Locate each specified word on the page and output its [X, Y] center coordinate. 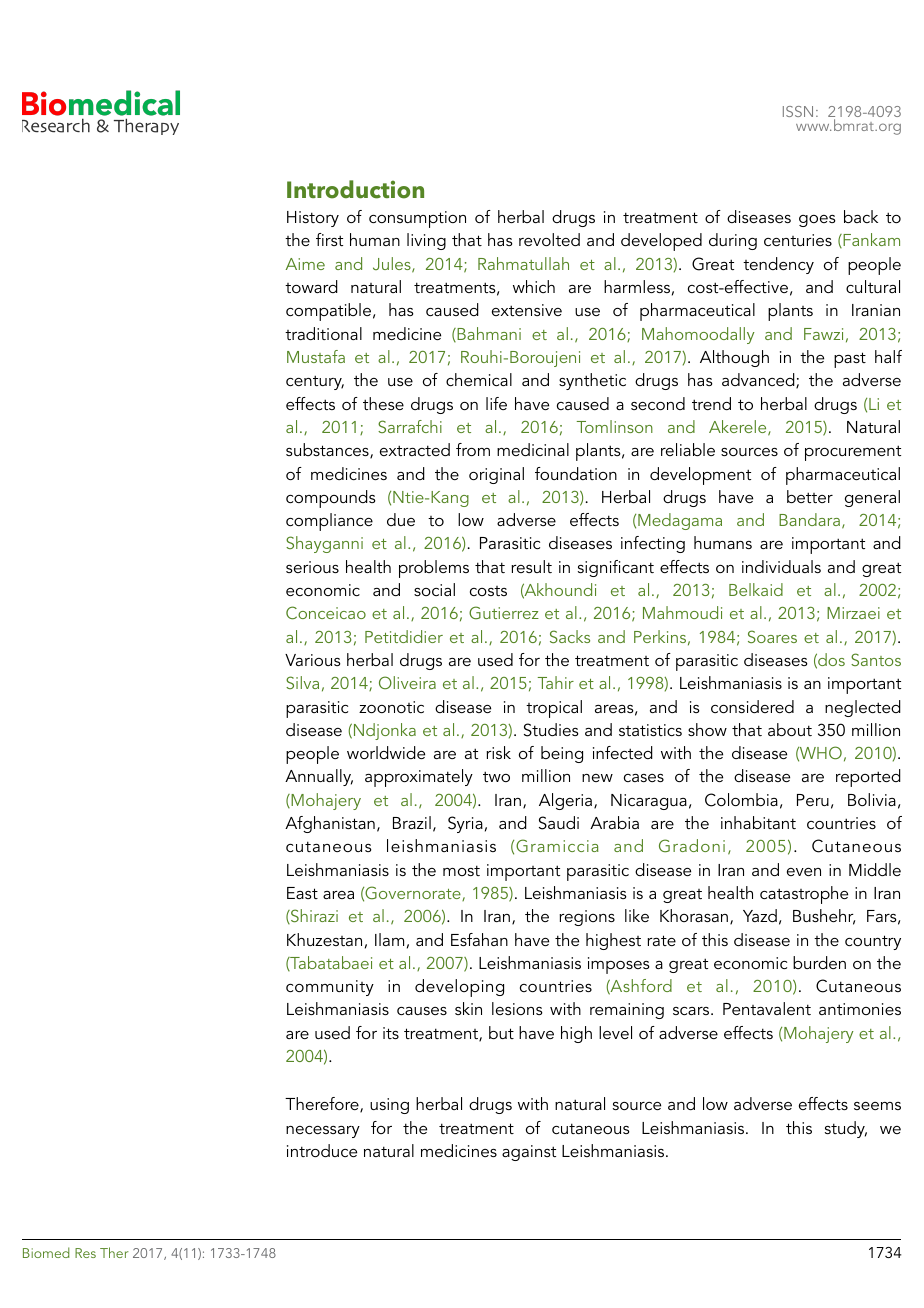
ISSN [798, 111]
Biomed [46, 1252]
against [529, 1153]
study [846, 1129]
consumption [417, 219]
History [313, 219]
